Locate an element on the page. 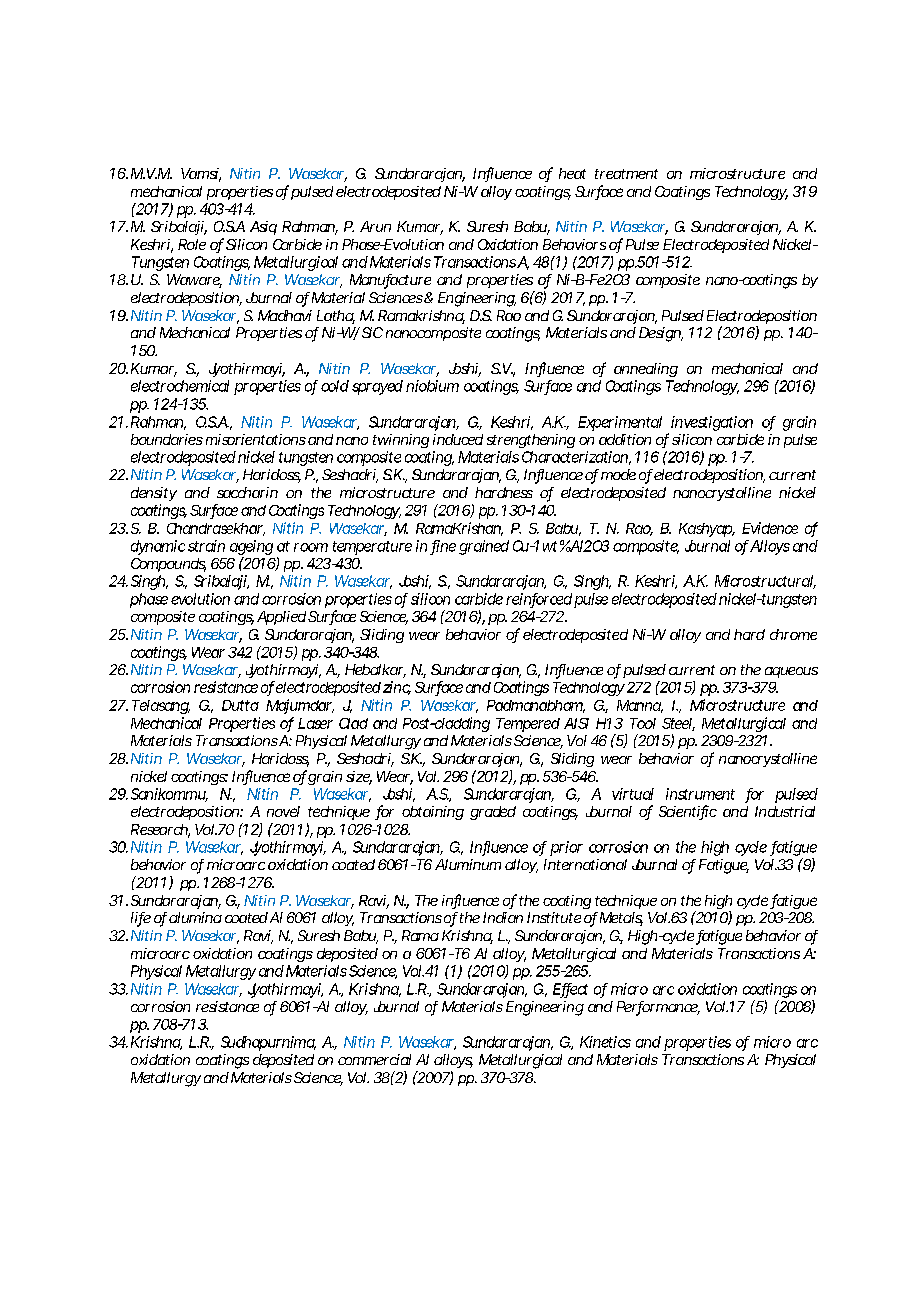 The image size is (924, 1308). saccharin is located at coordinates (247, 492).
